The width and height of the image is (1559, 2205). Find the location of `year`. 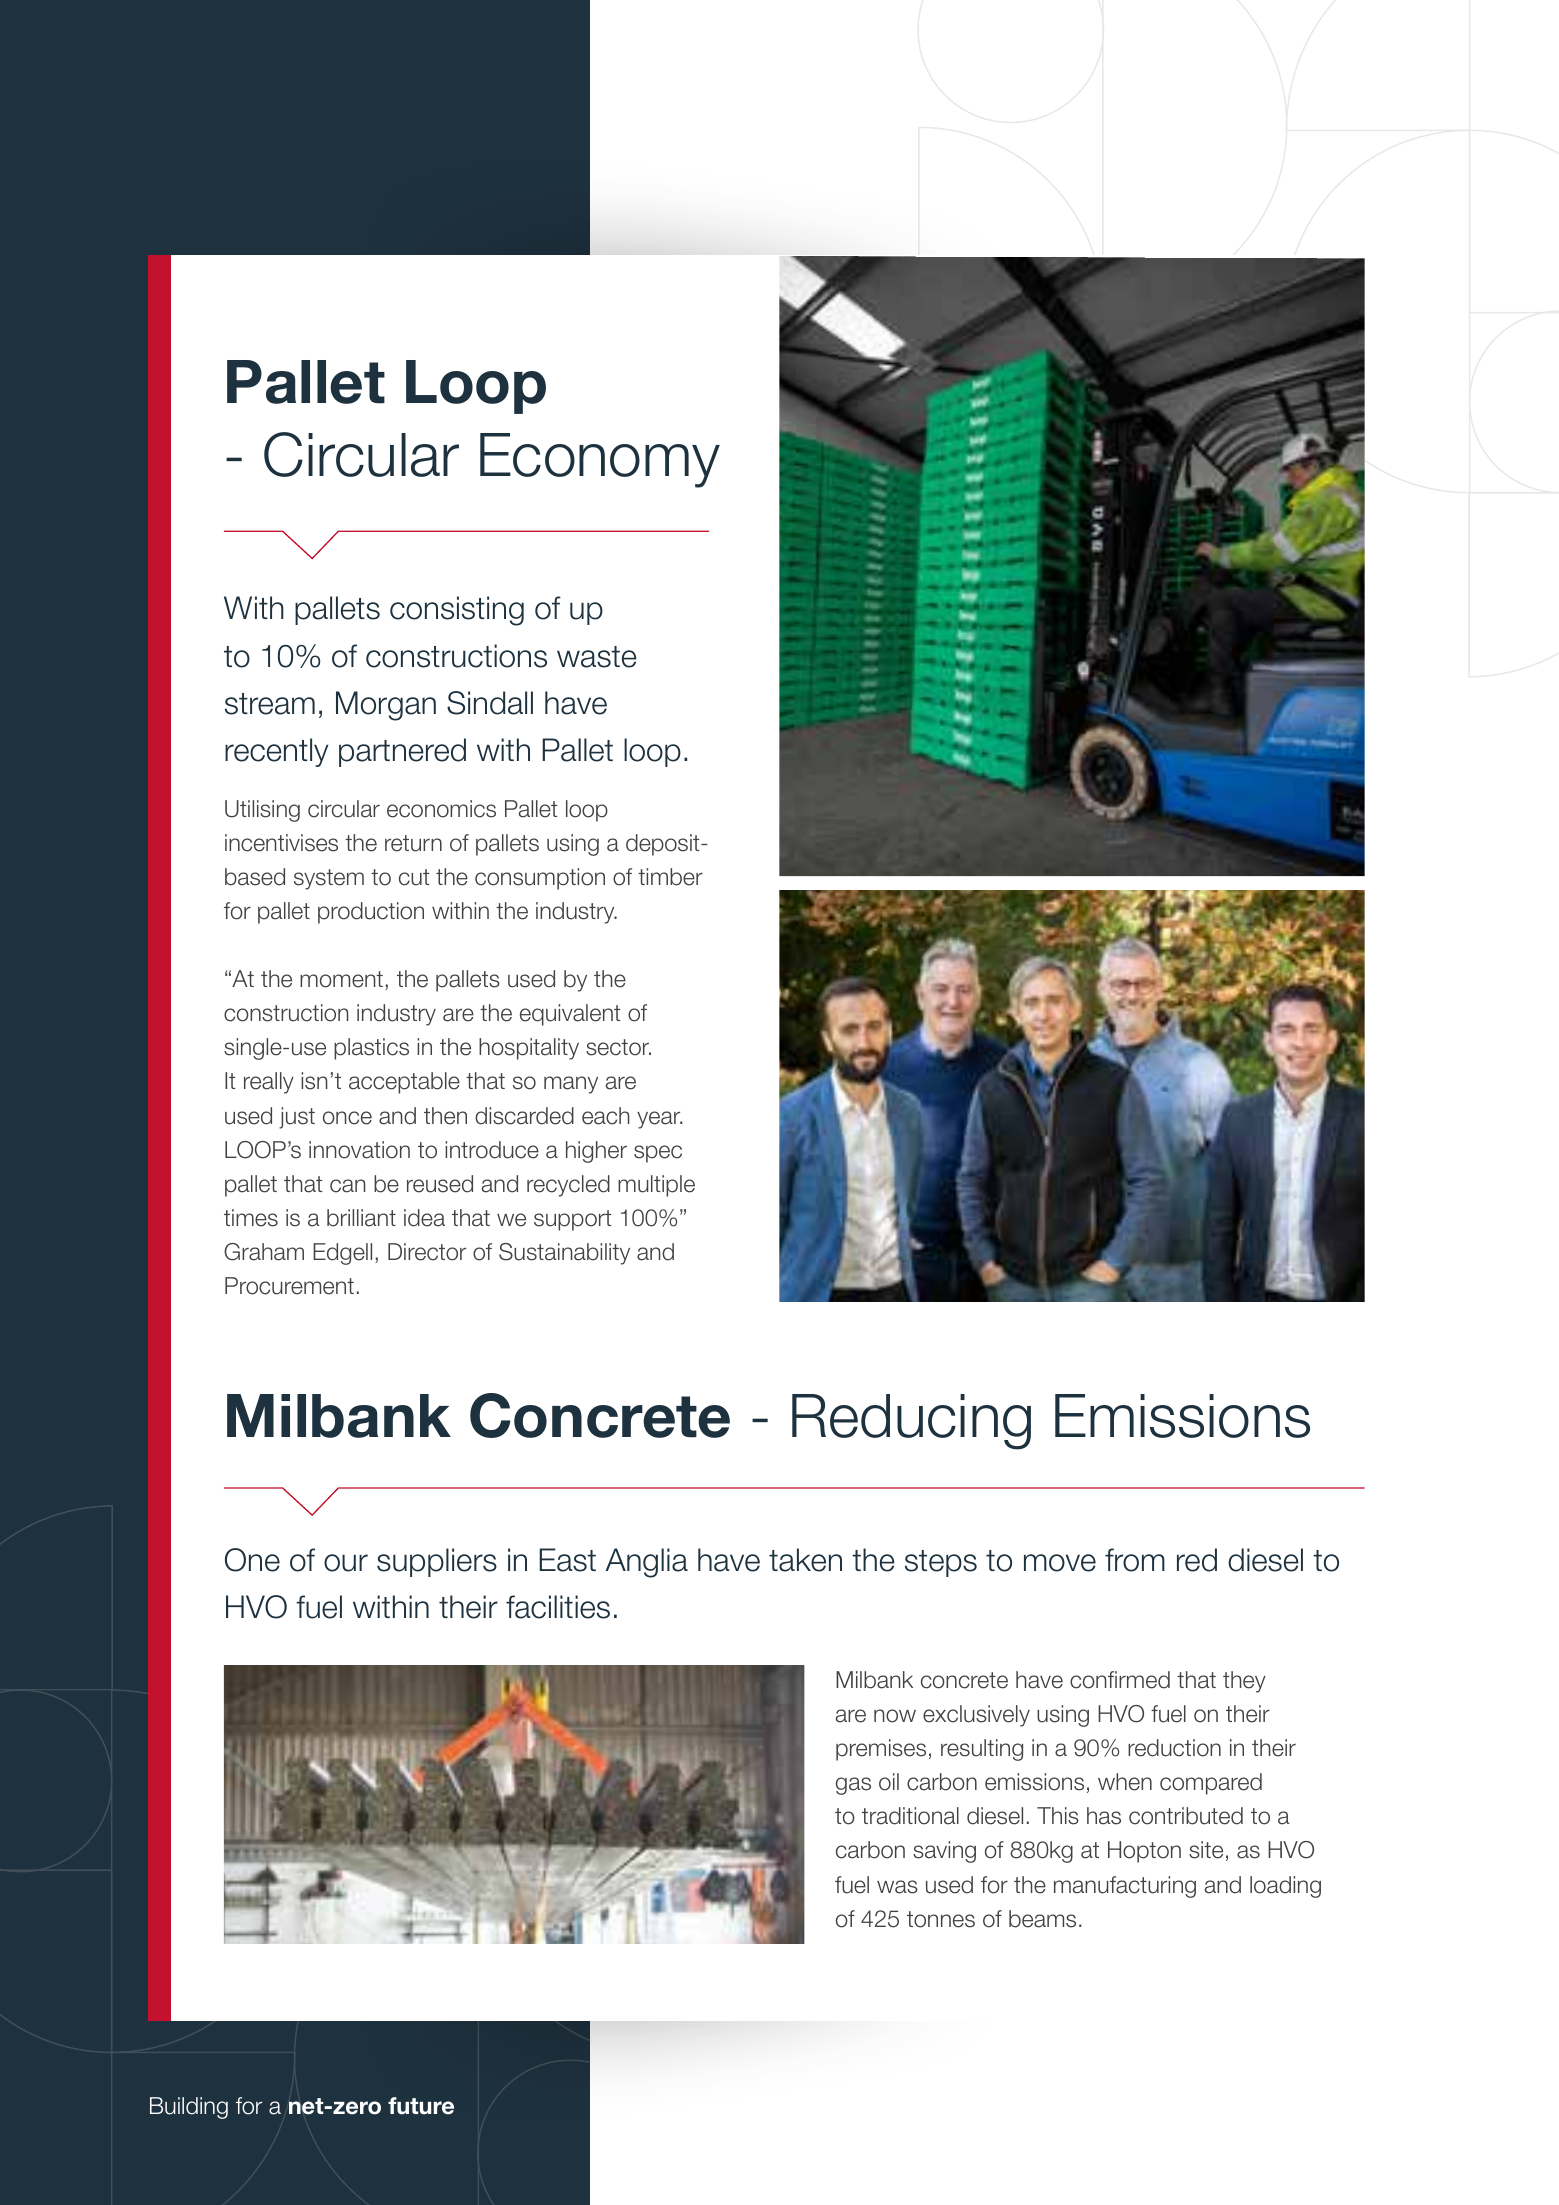

year is located at coordinates (660, 1120).
